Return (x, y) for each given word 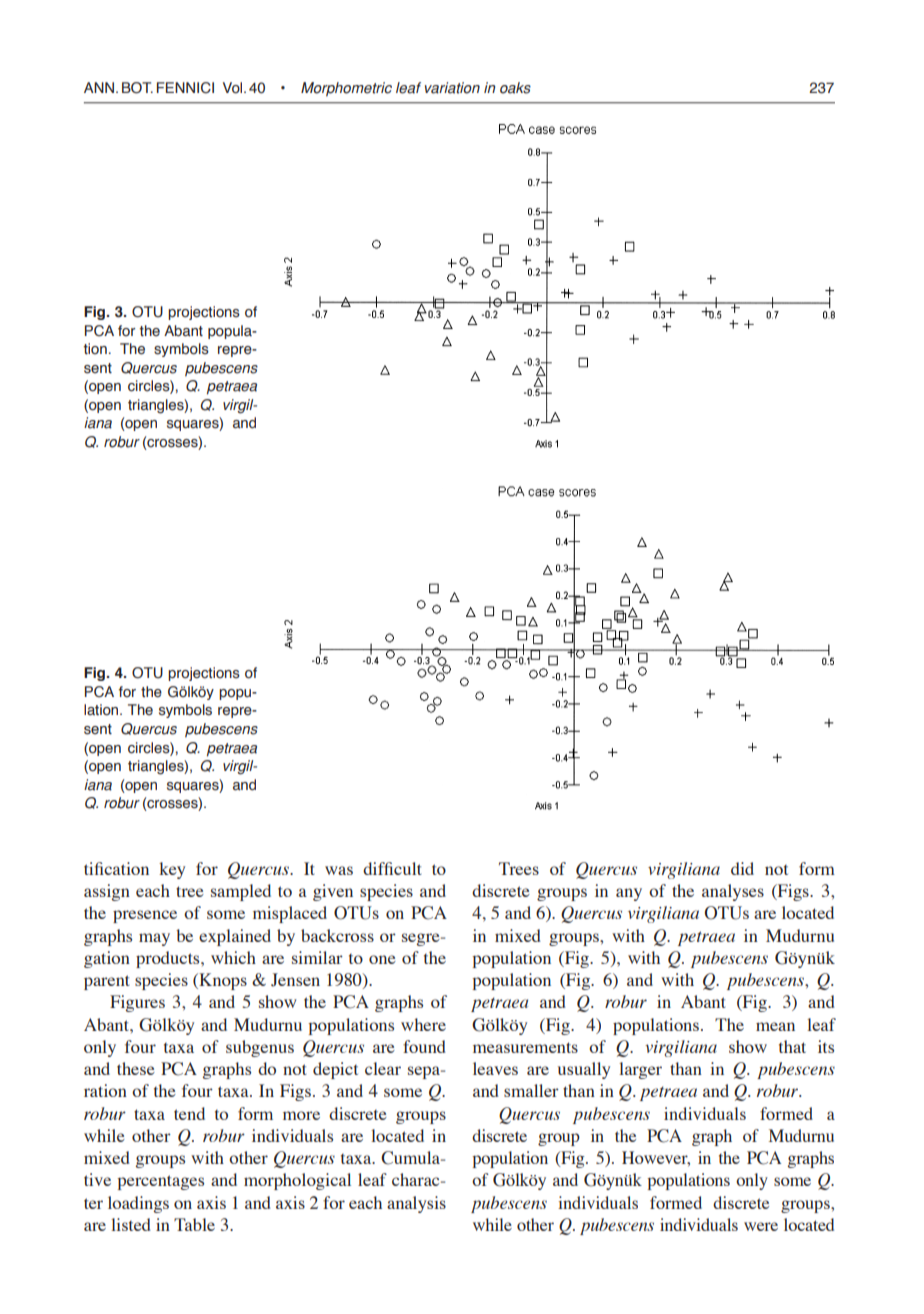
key (172, 870)
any (629, 894)
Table (194, 1224)
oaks (515, 88)
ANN (99, 87)
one (382, 959)
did (742, 868)
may (154, 939)
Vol (234, 88)
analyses (733, 892)
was (339, 870)
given (333, 892)
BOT (137, 88)
